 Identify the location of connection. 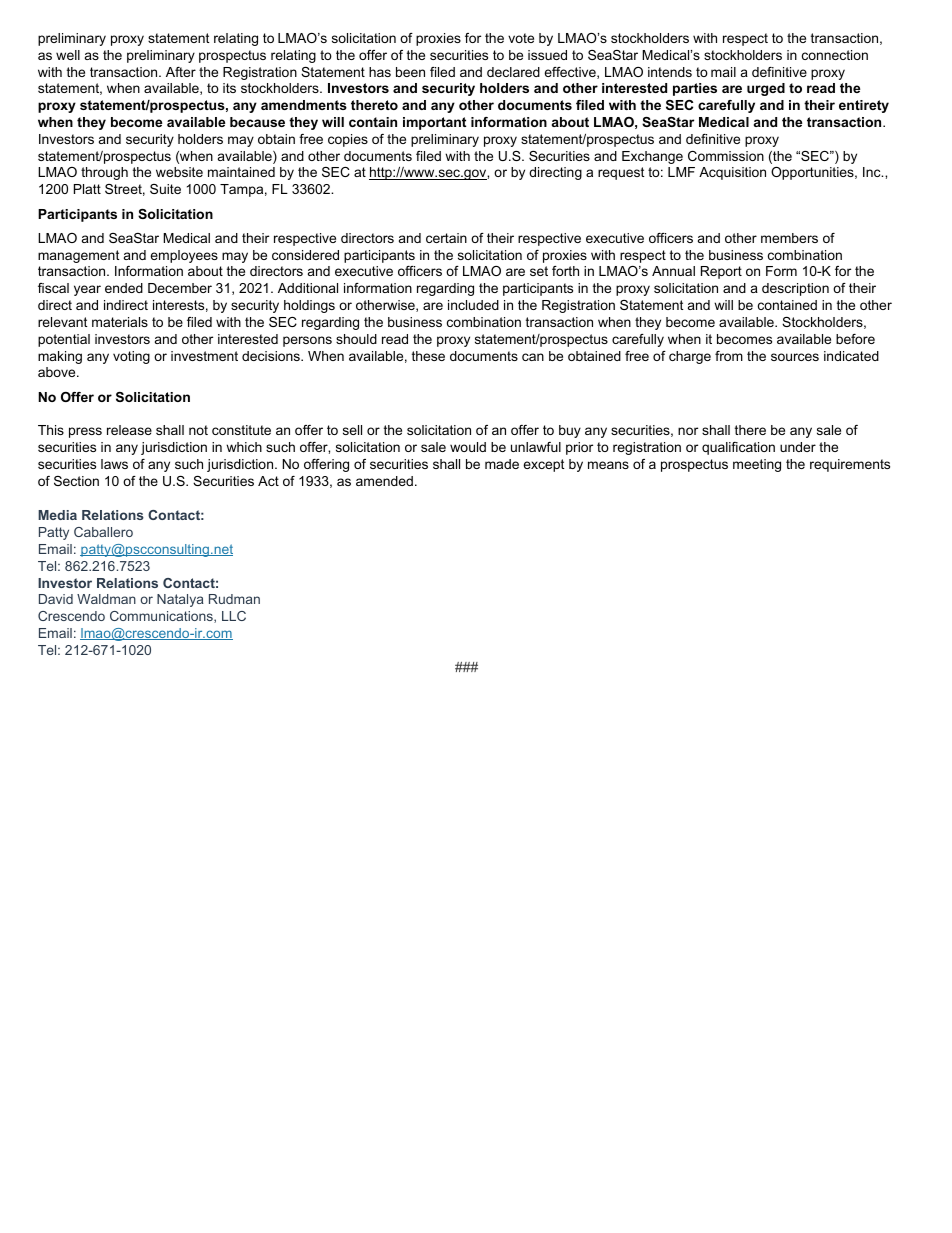
(835, 55).
